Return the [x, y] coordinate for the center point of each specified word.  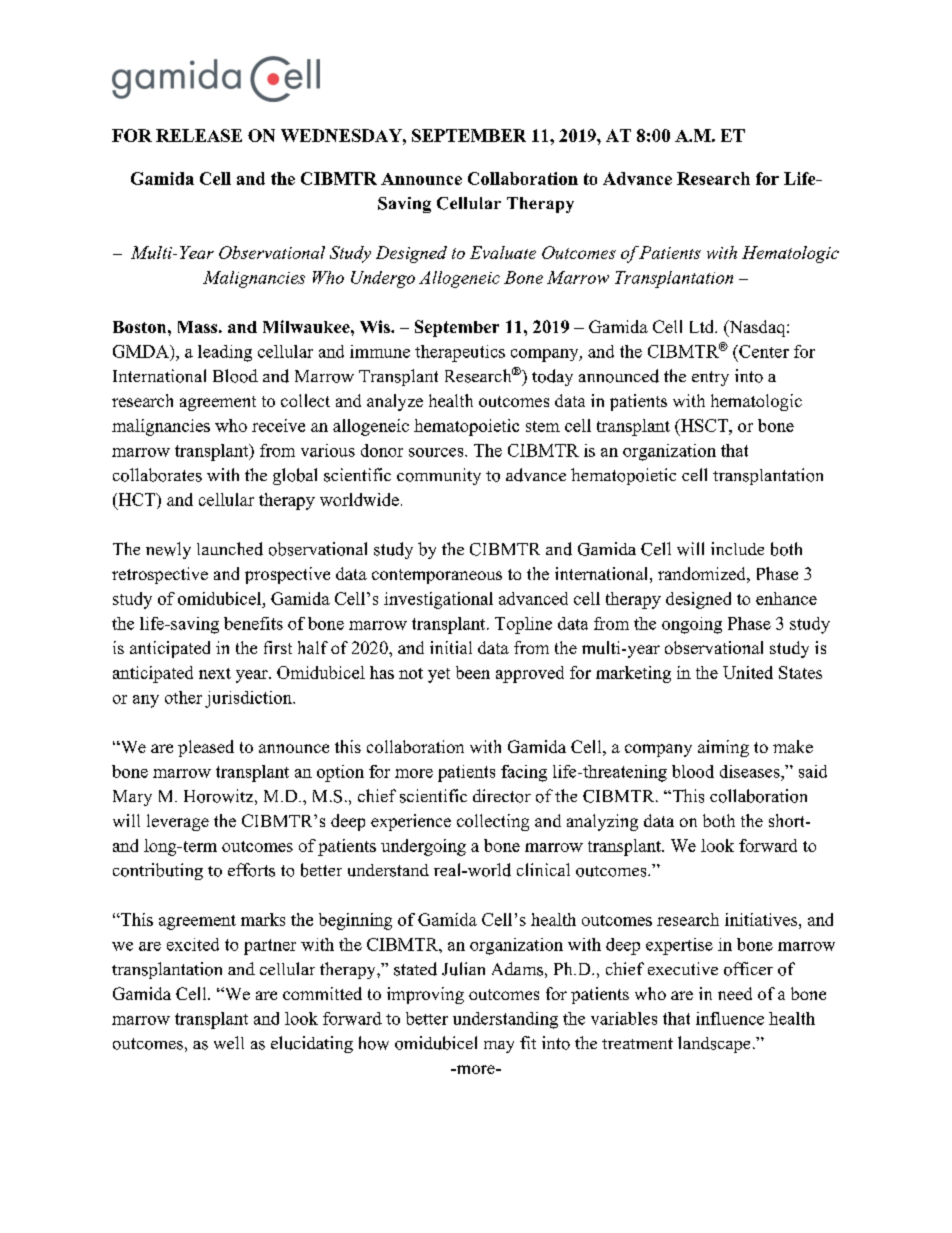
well [229, 1042]
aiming [723, 748]
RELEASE [199, 135]
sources [437, 452]
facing [524, 773]
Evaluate [503, 252]
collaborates [157, 475]
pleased [206, 748]
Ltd [703, 326]
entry [710, 378]
